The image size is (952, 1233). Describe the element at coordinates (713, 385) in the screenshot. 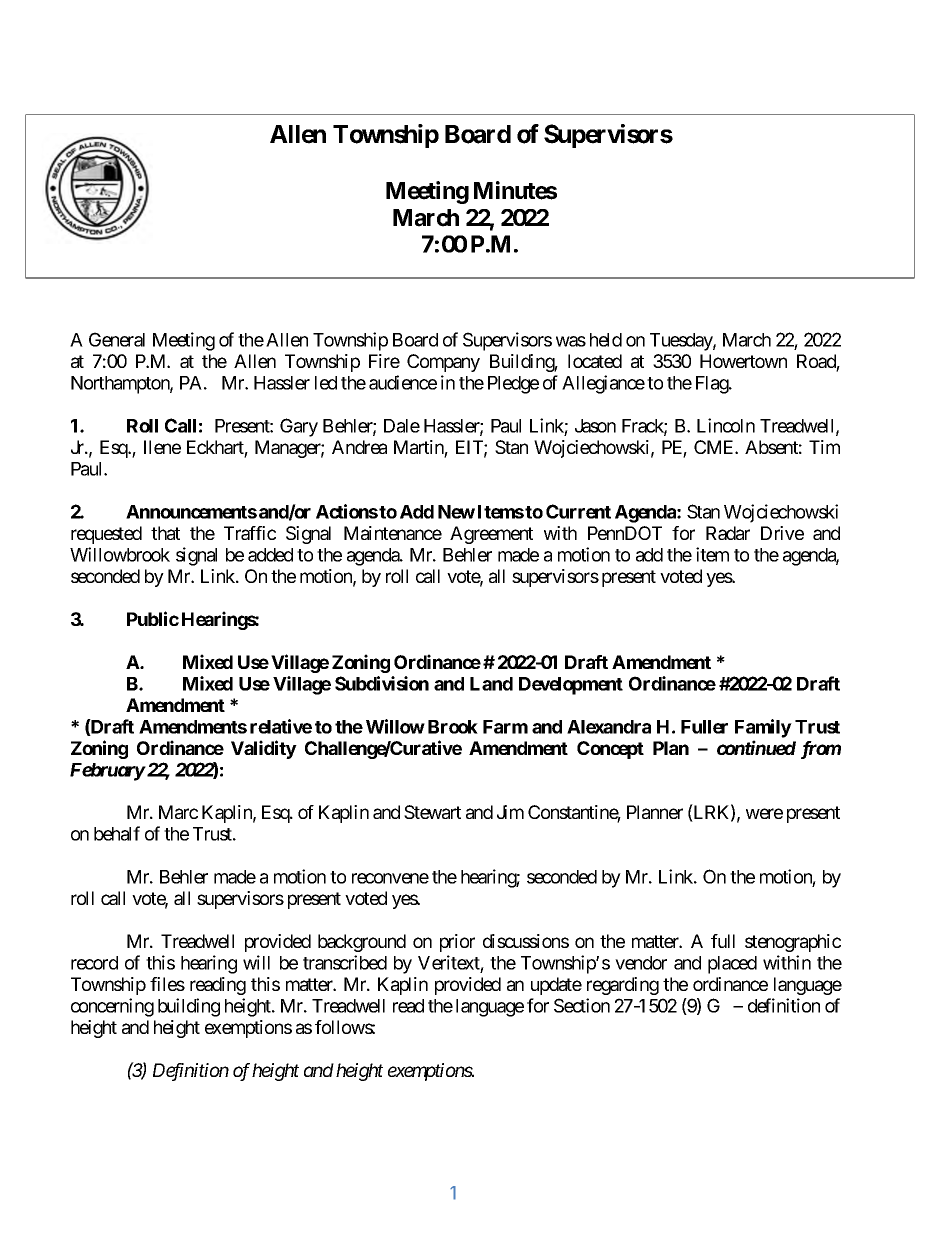

I see `Flag` at that location.
